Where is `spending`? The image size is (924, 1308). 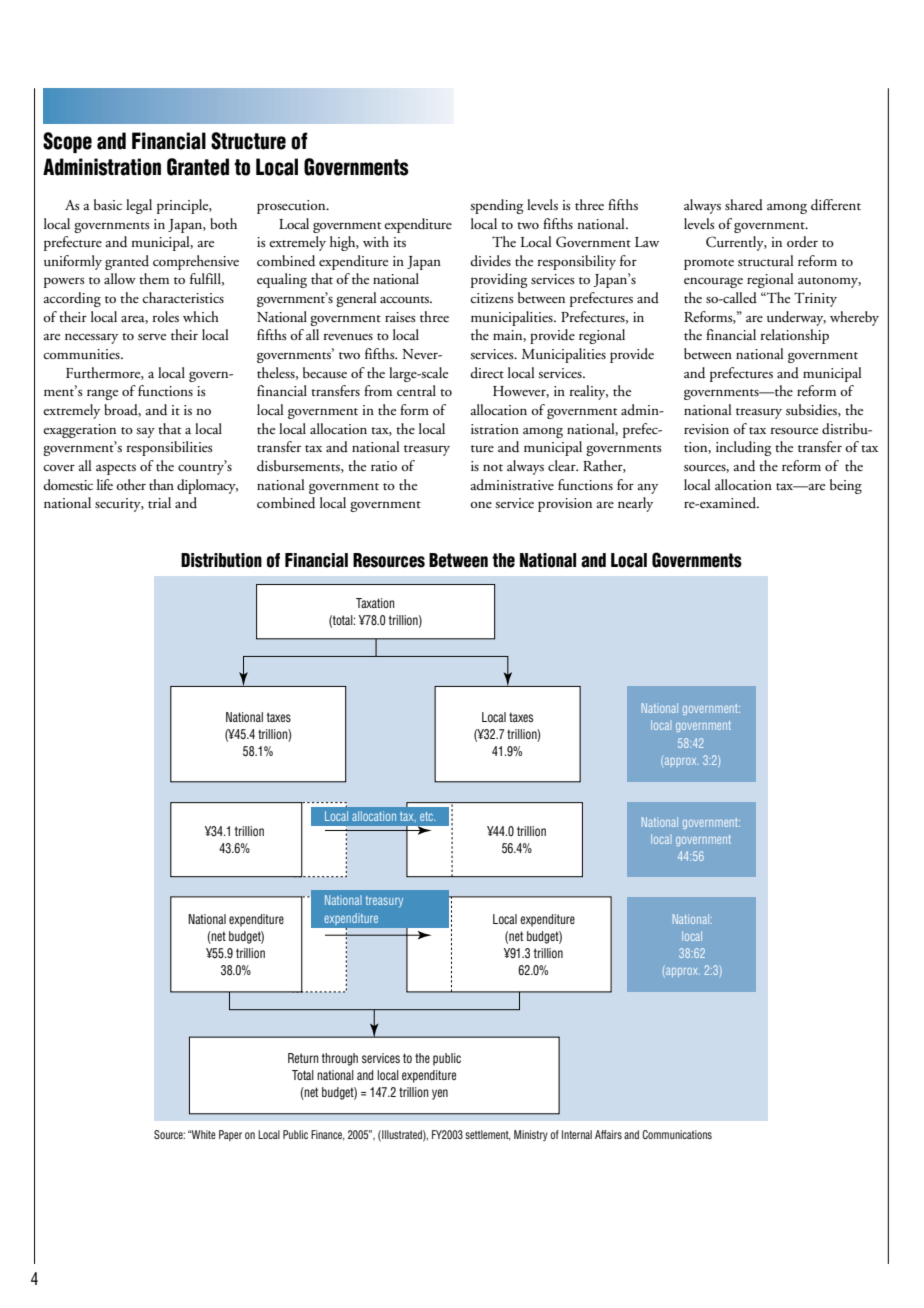 spending is located at coordinates (496, 206).
